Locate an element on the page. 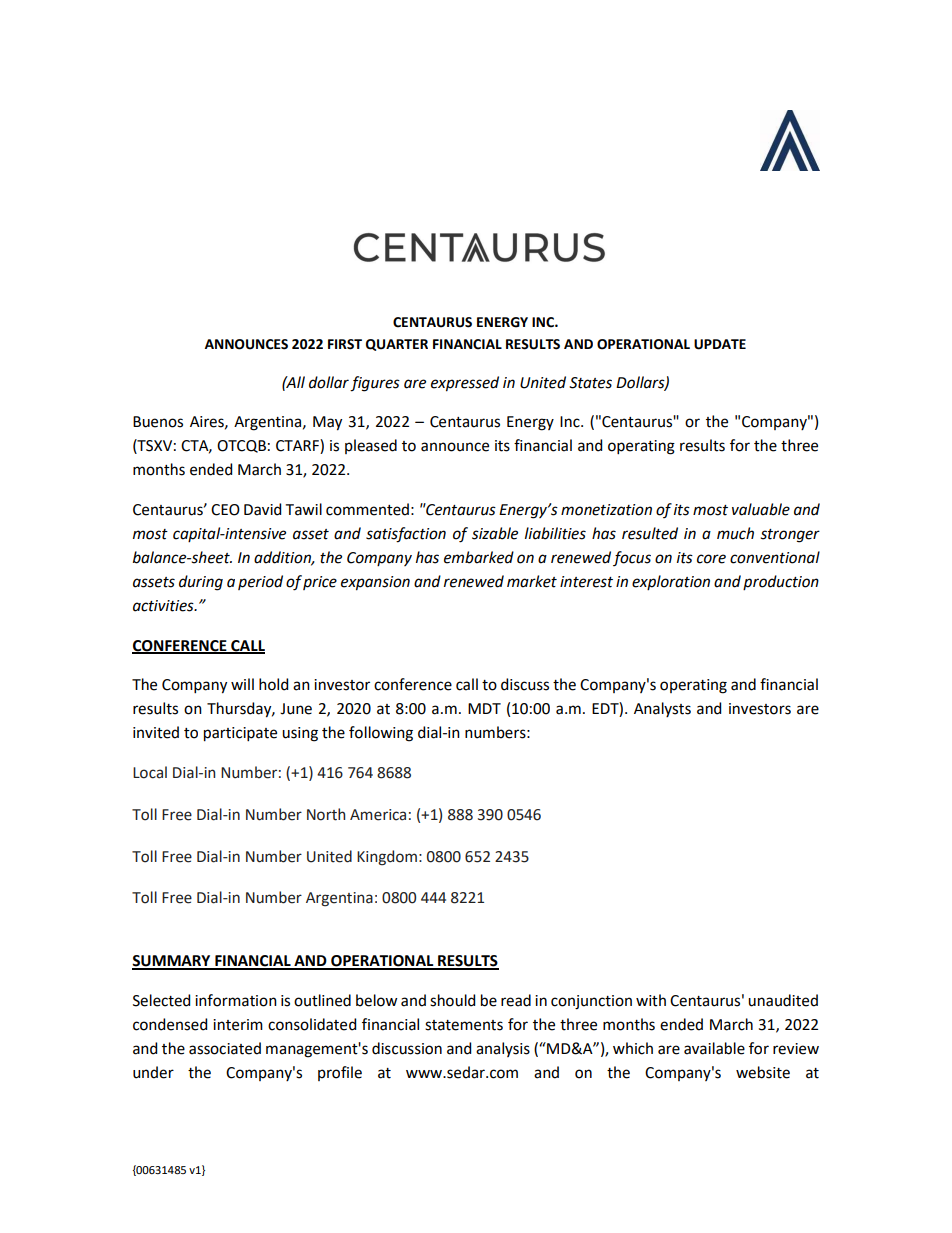  during is located at coordinates (201, 583).
